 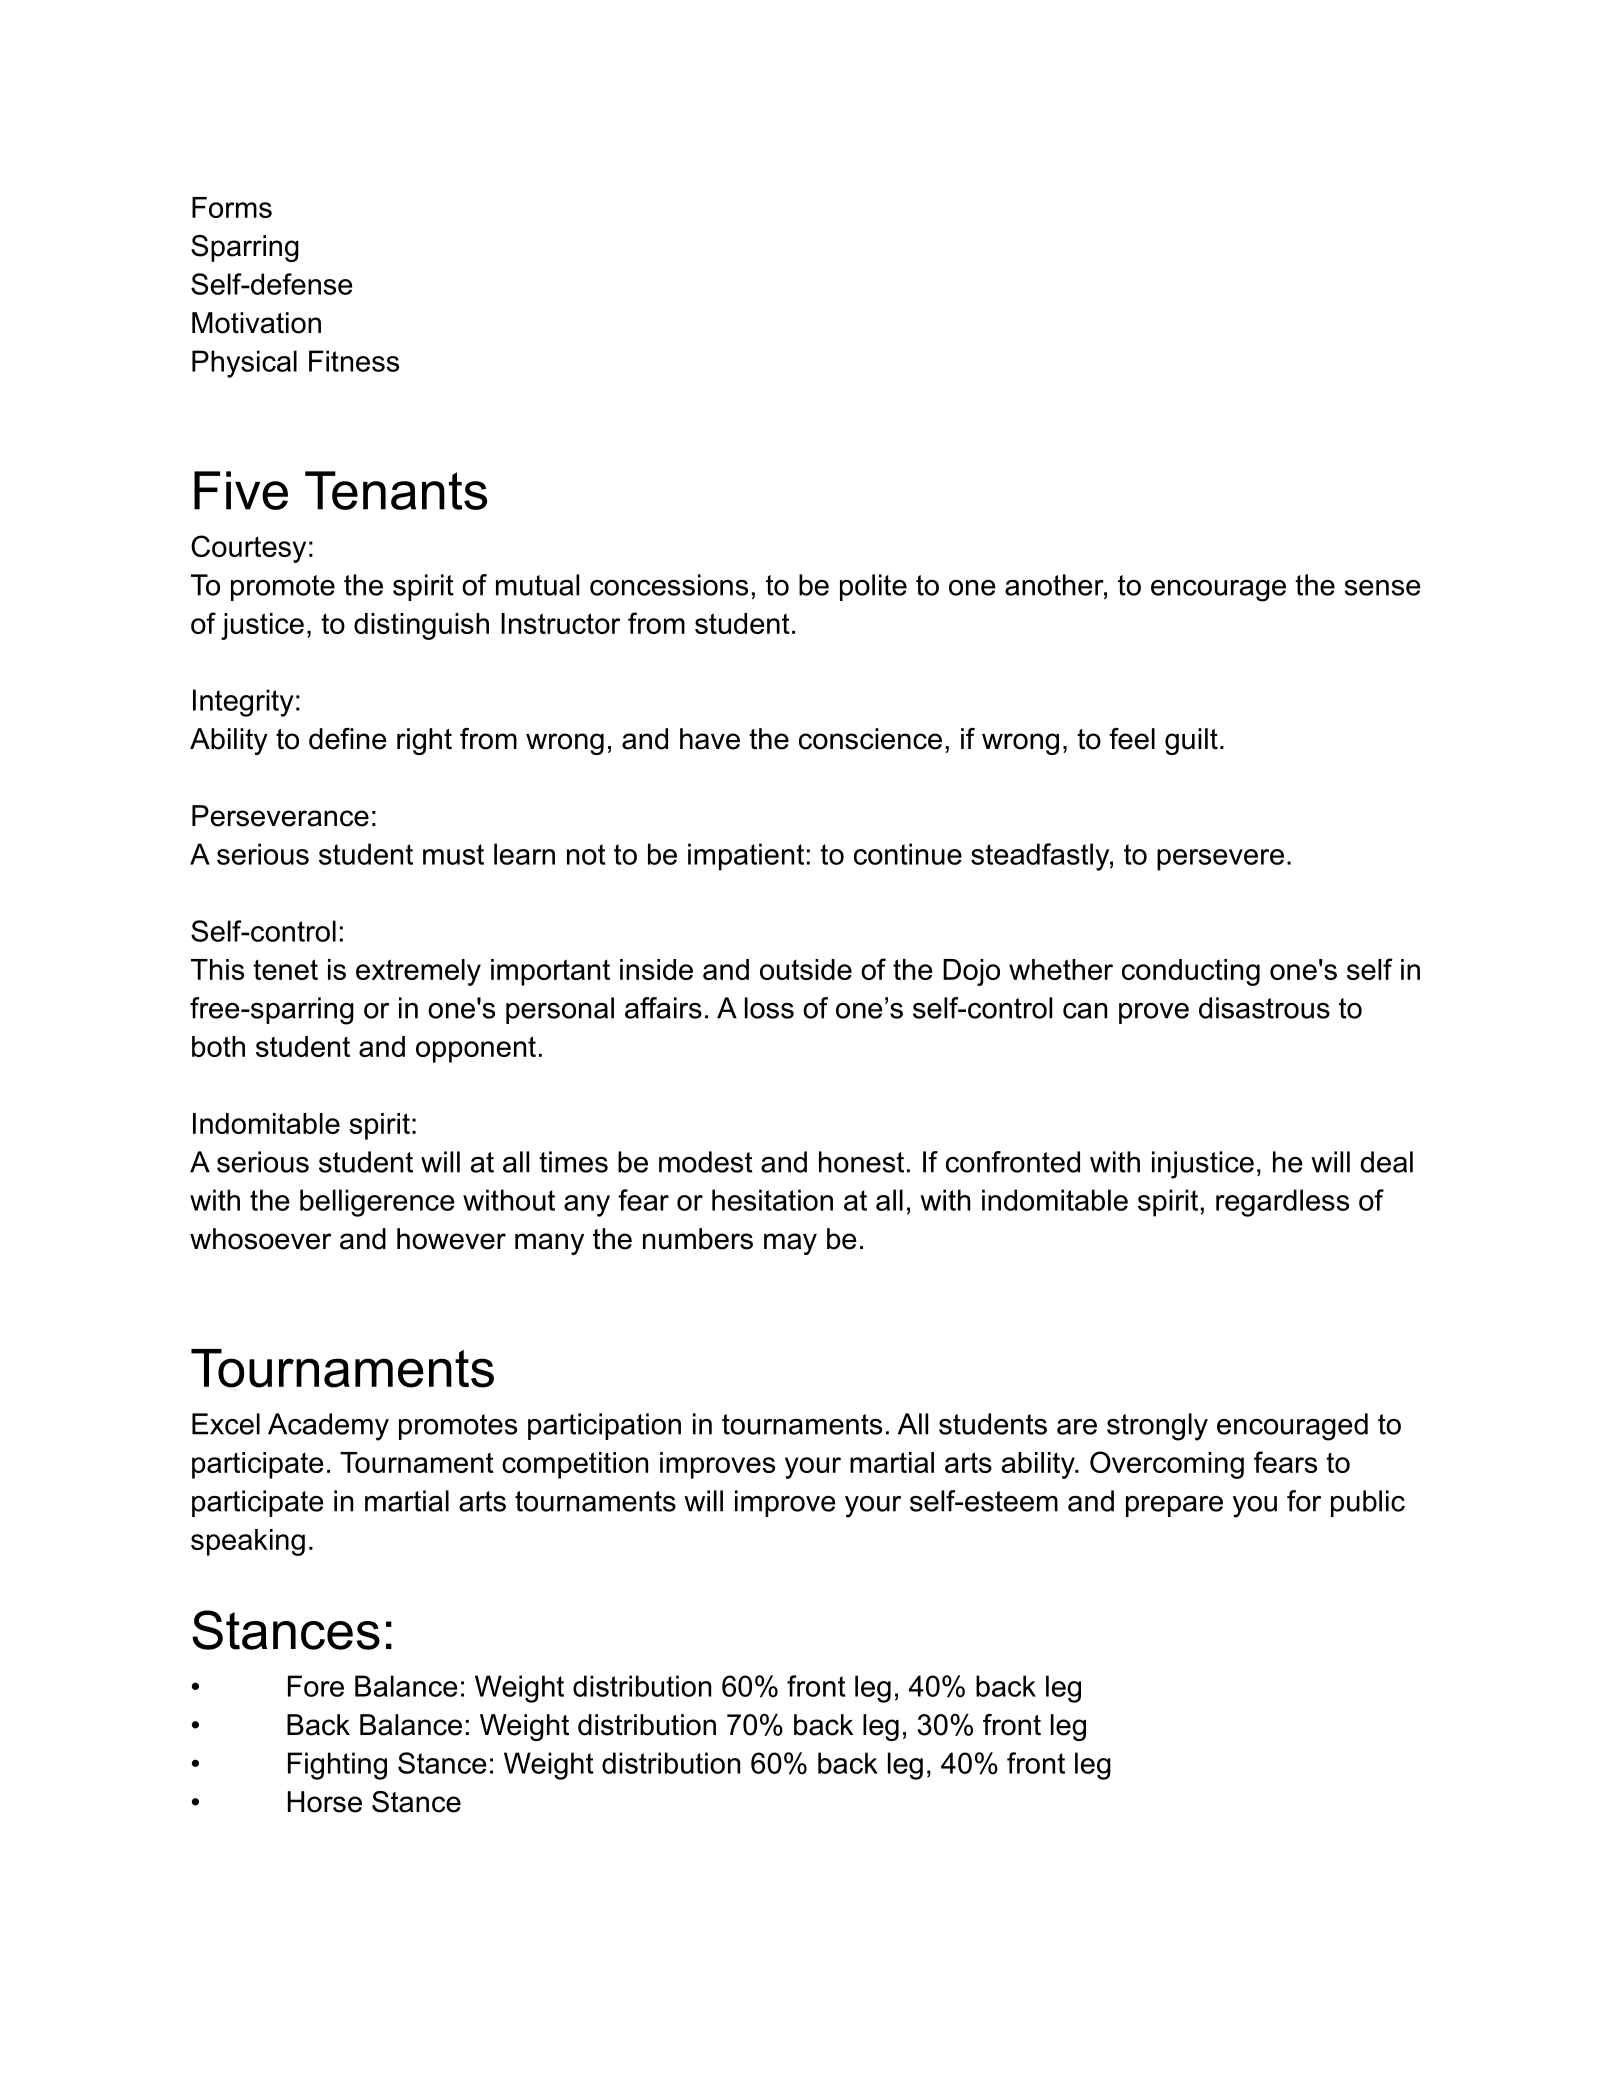 What do you see at coordinates (1264, 1008) in the screenshot?
I see `disastrous` at bounding box center [1264, 1008].
